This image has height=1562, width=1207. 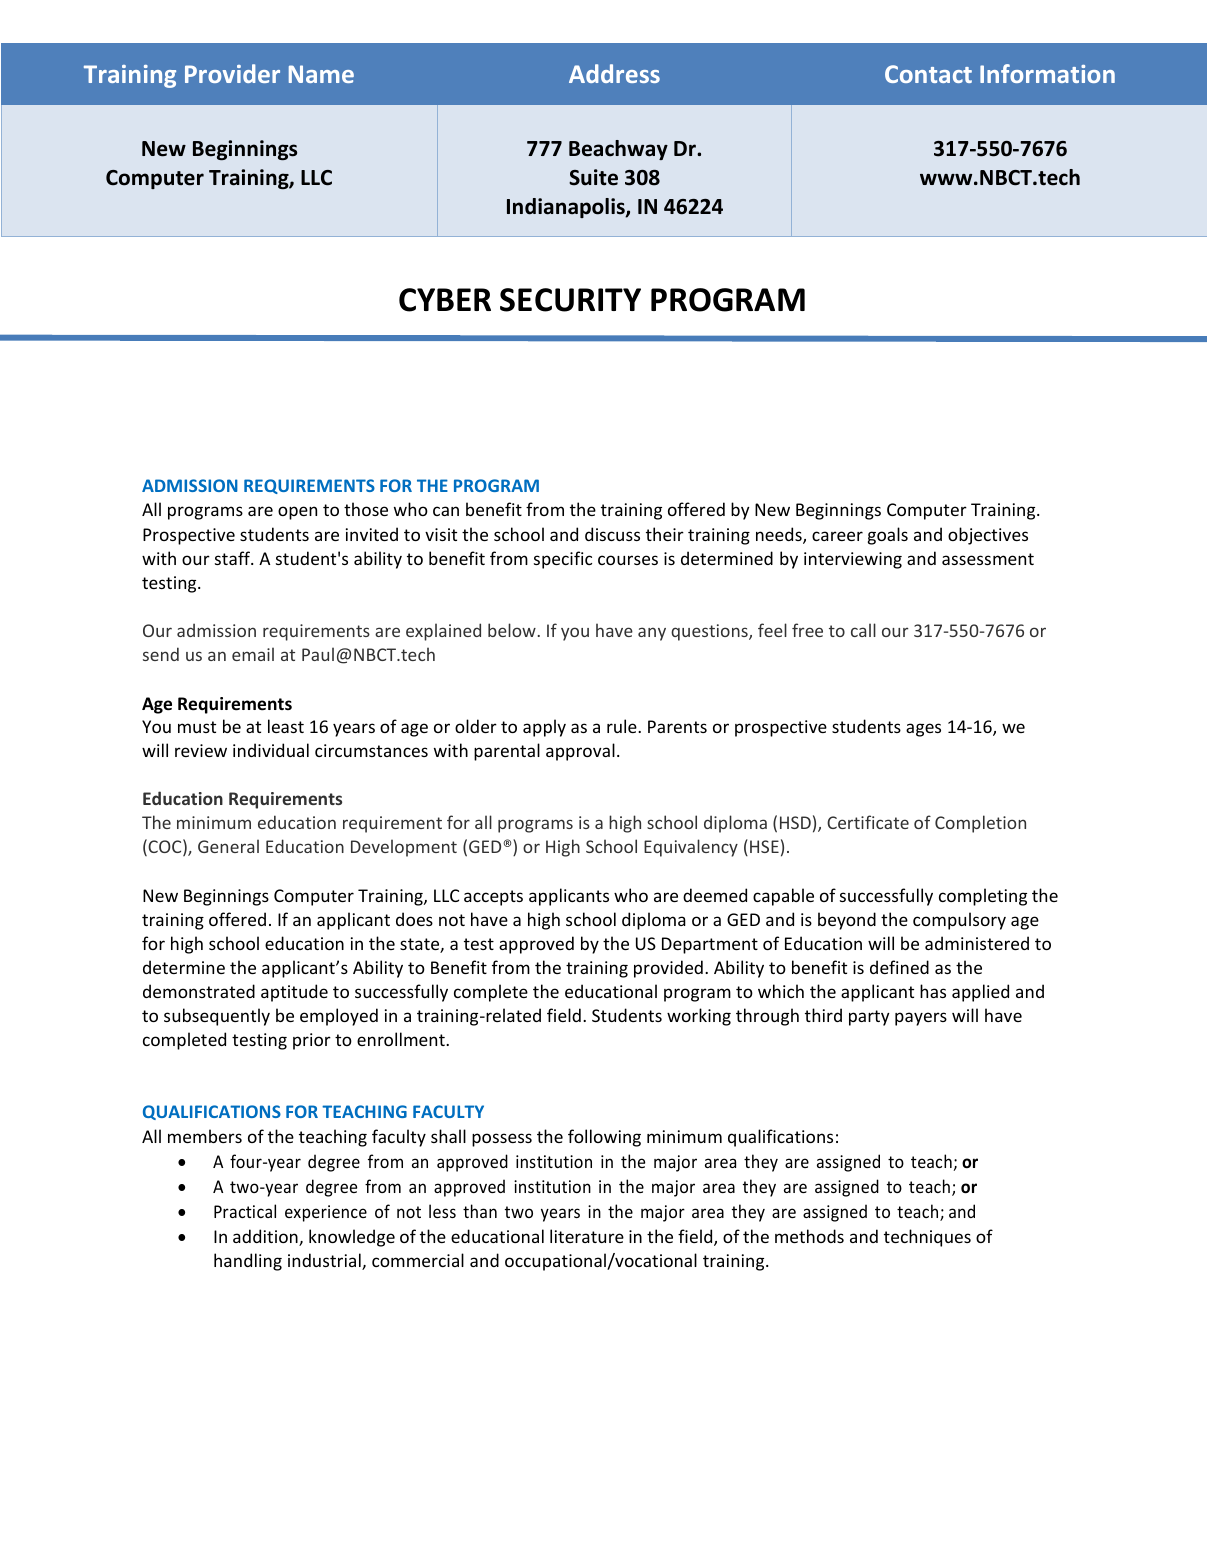 I want to click on Provider, so click(x=232, y=73).
